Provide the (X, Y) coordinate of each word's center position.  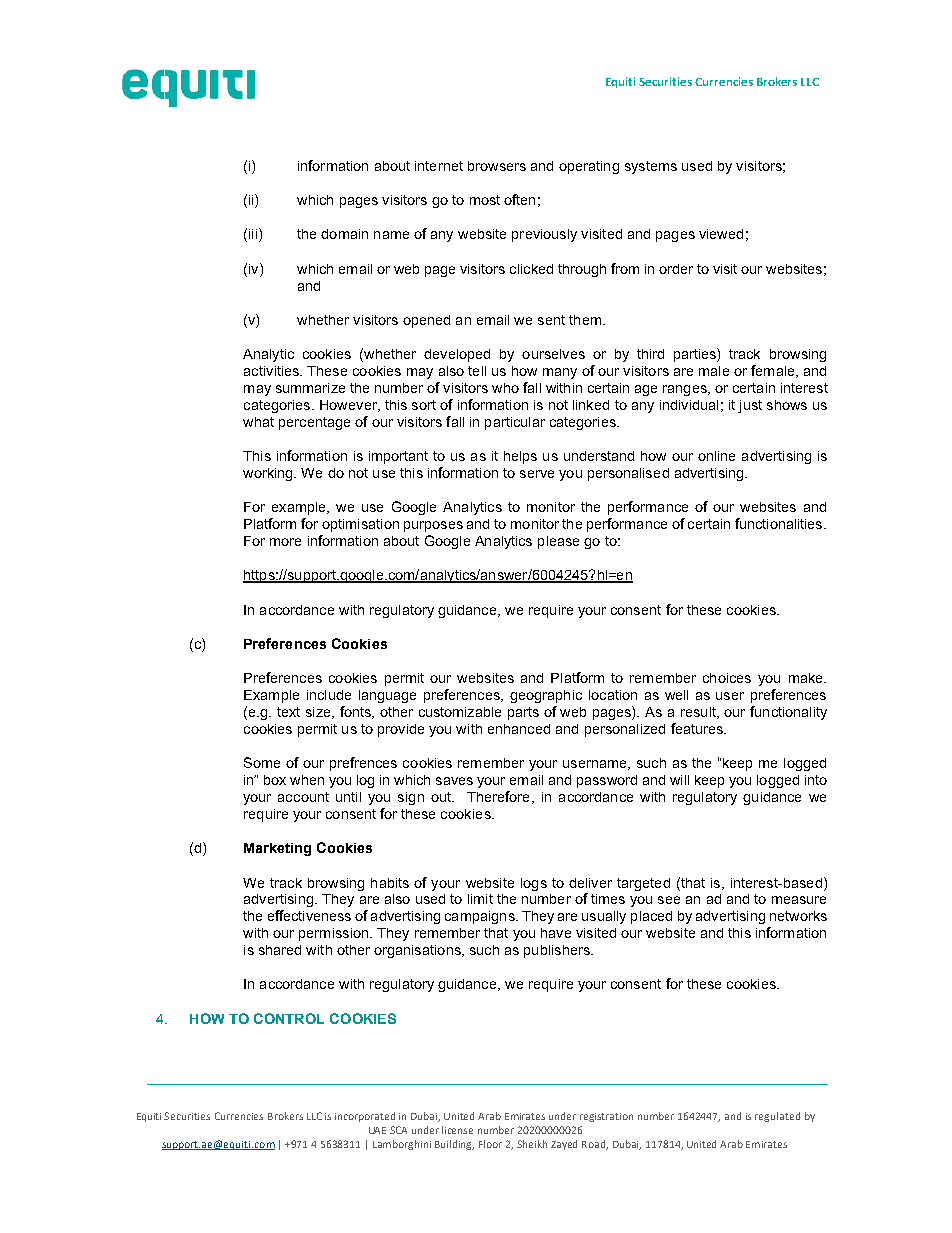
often (519, 199)
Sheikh (532, 1144)
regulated (777, 1117)
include (329, 695)
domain (344, 234)
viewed (721, 234)
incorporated (365, 1117)
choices (727, 678)
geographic (546, 696)
